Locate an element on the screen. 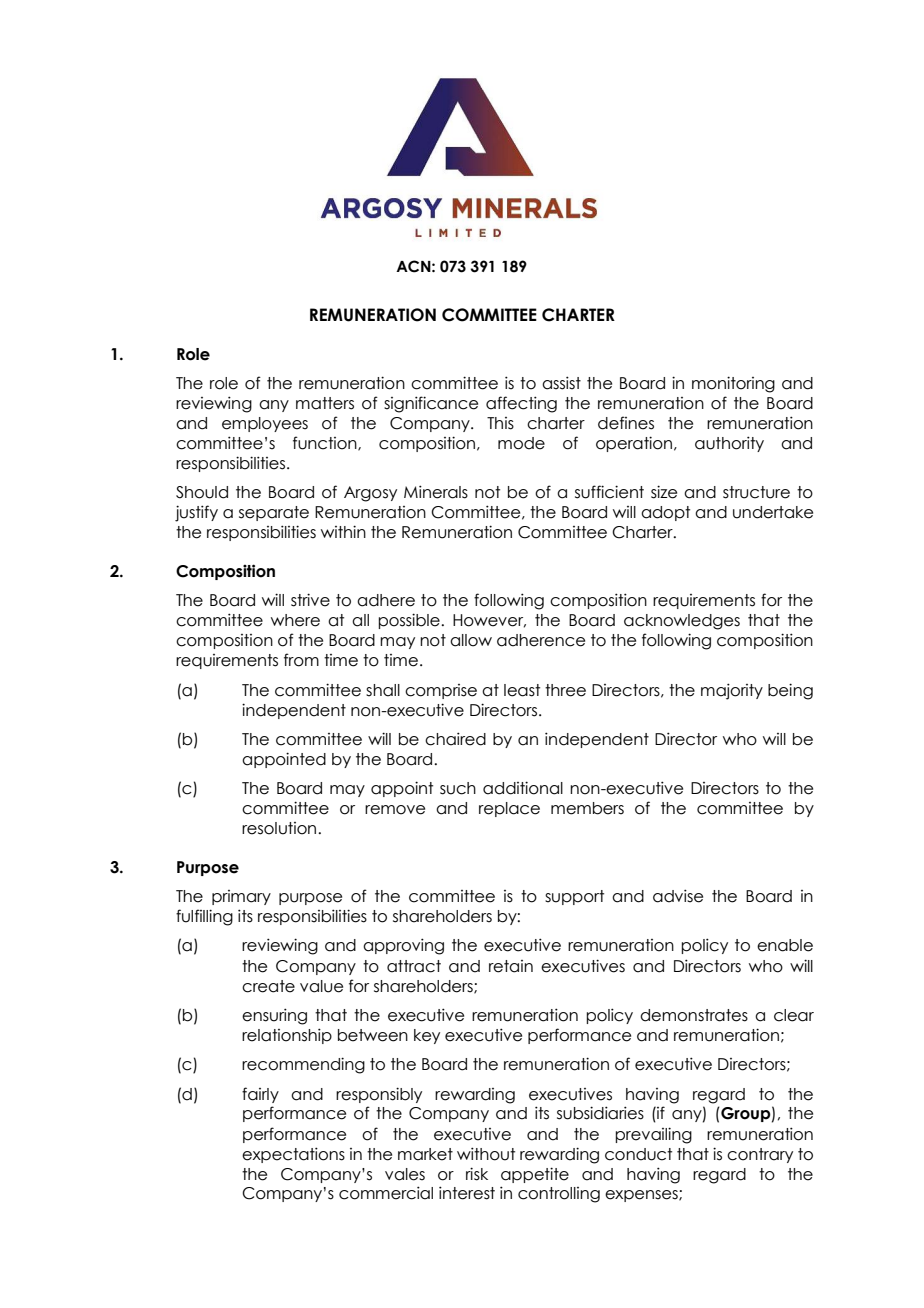 The height and width of the screenshot is (1308, 924). employees is located at coordinates (265, 424).
